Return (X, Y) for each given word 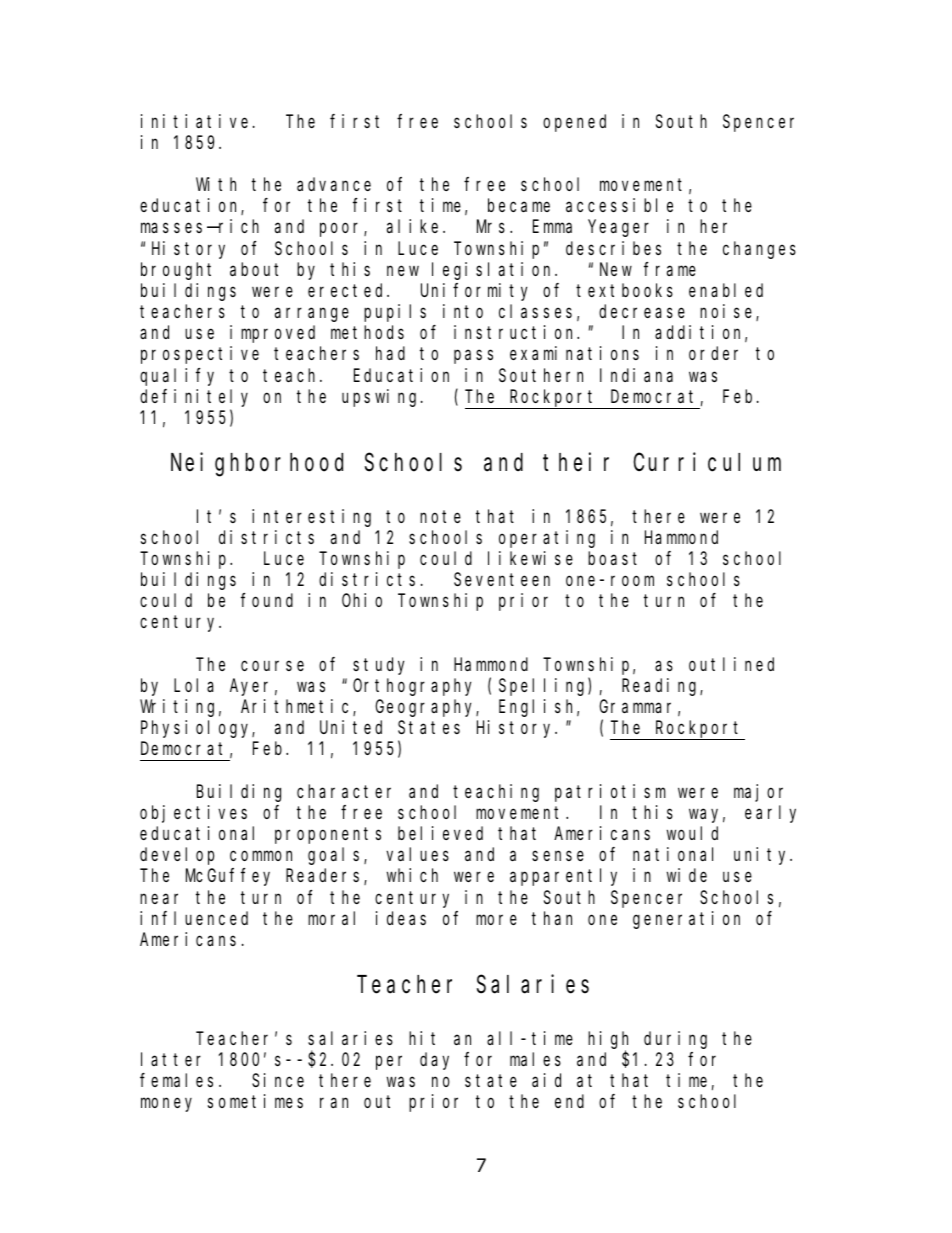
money (166, 1105)
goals (336, 856)
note (440, 516)
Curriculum (707, 462)
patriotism (610, 793)
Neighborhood (257, 465)
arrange (312, 315)
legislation (494, 271)
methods (367, 332)
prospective (200, 355)
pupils (395, 313)
